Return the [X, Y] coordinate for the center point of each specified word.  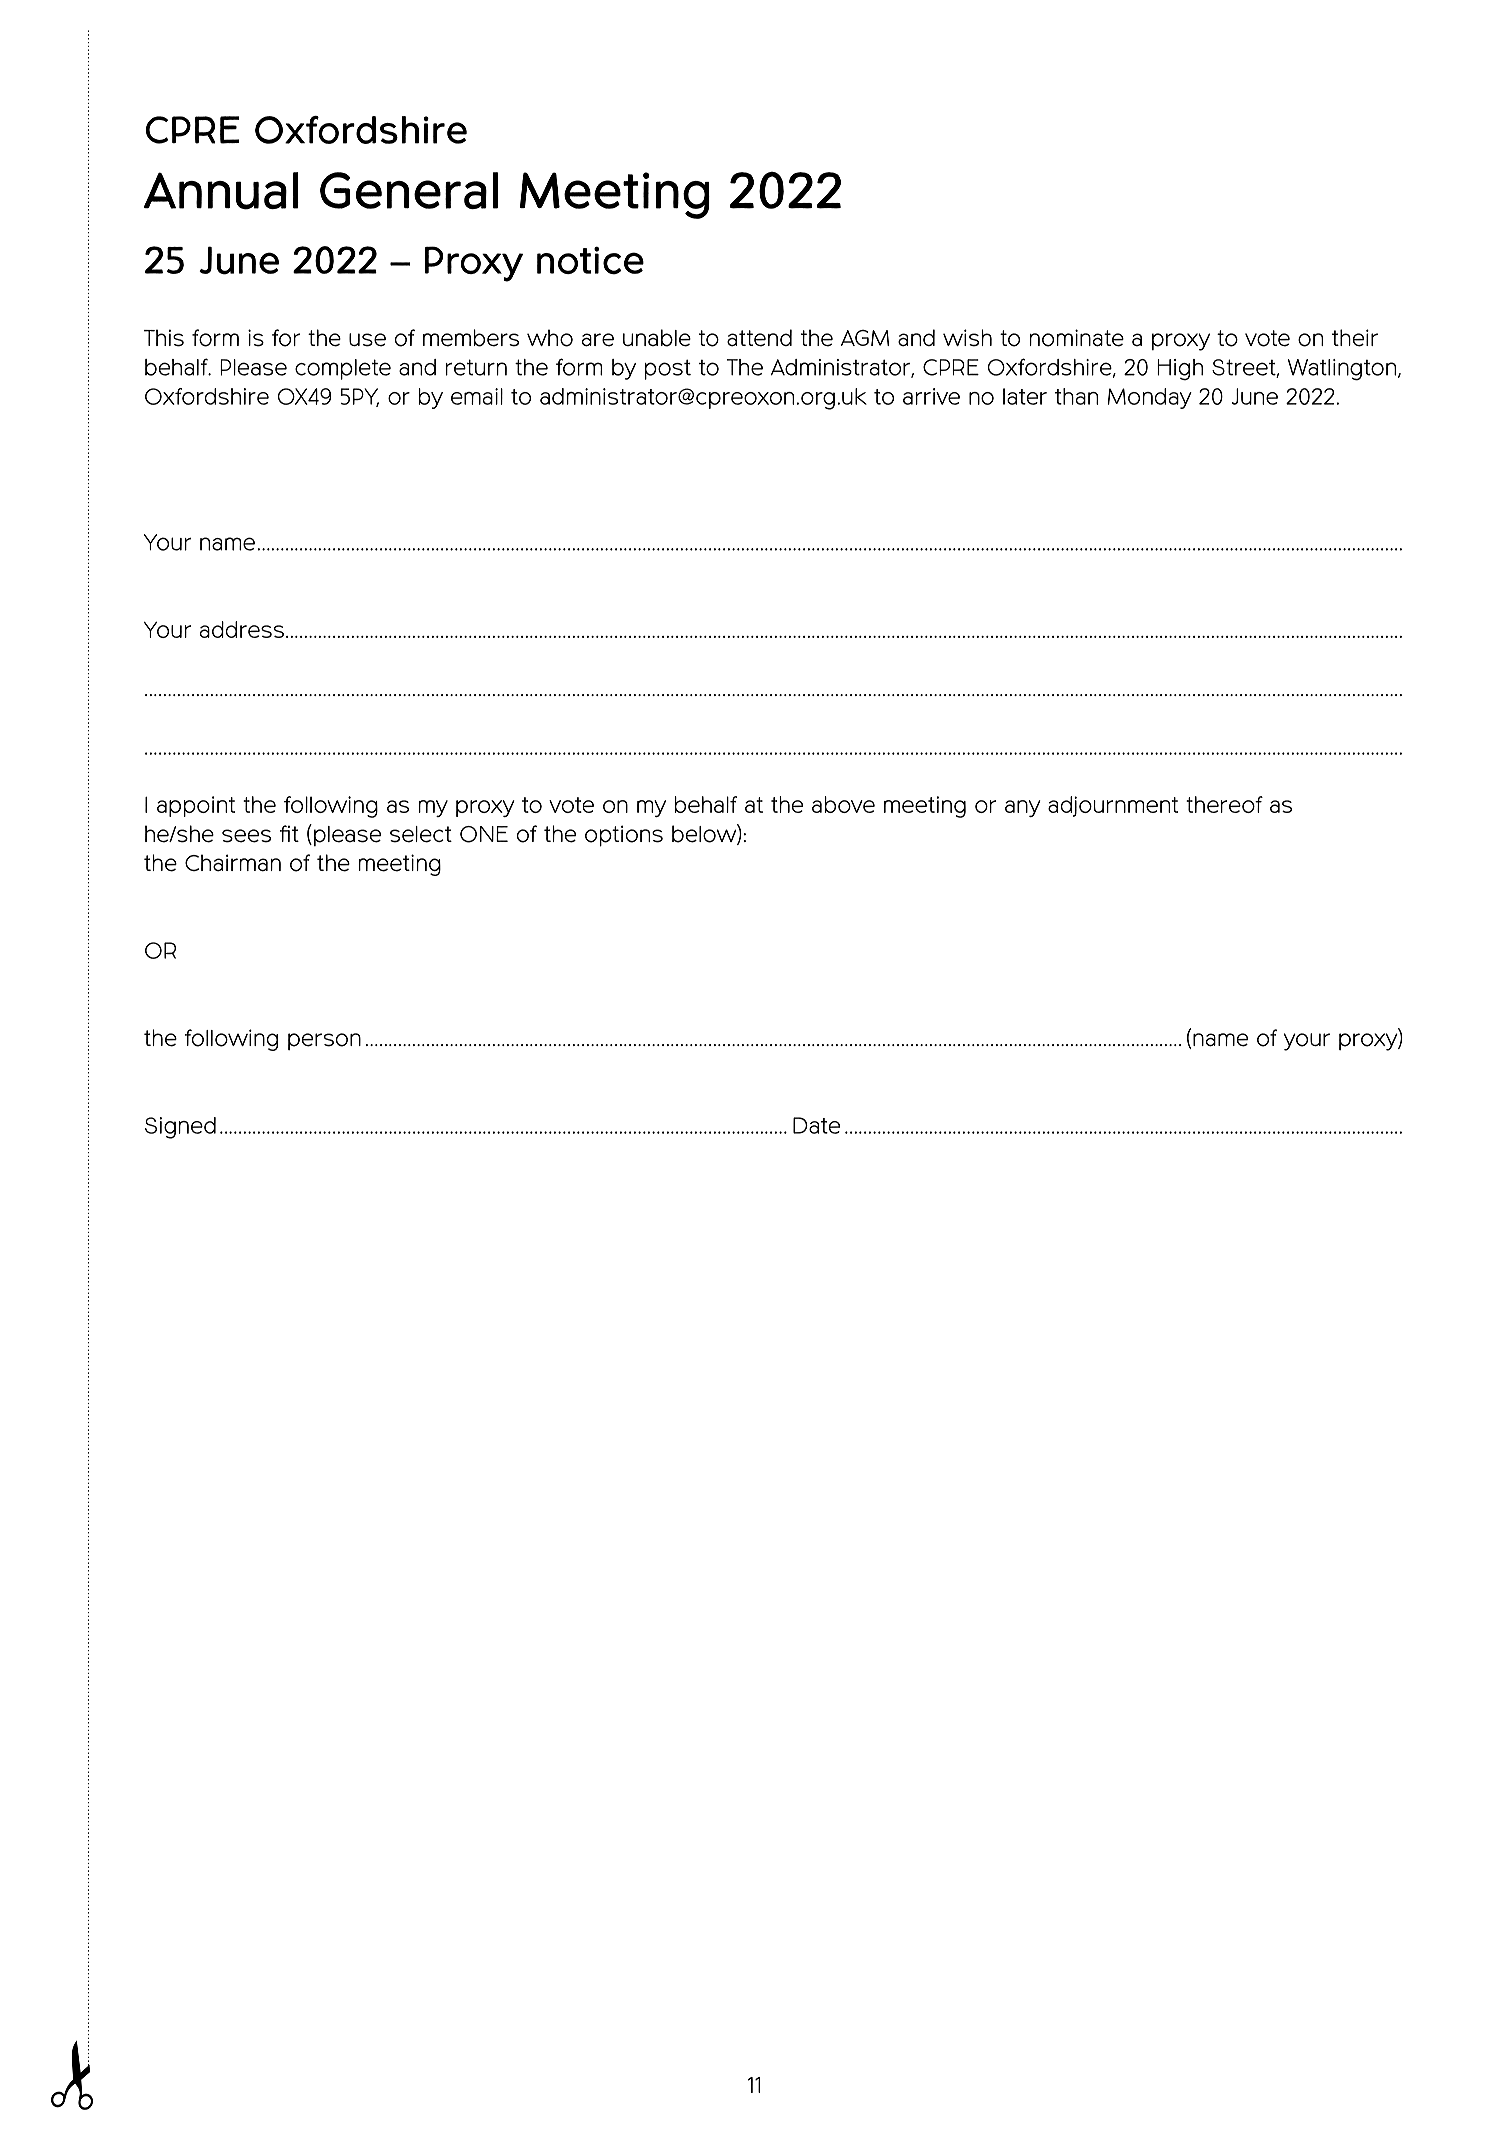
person [324, 1041]
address [242, 629]
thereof [1224, 804]
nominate [1076, 338]
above [843, 804]
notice [590, 261]
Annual [221, 191]
